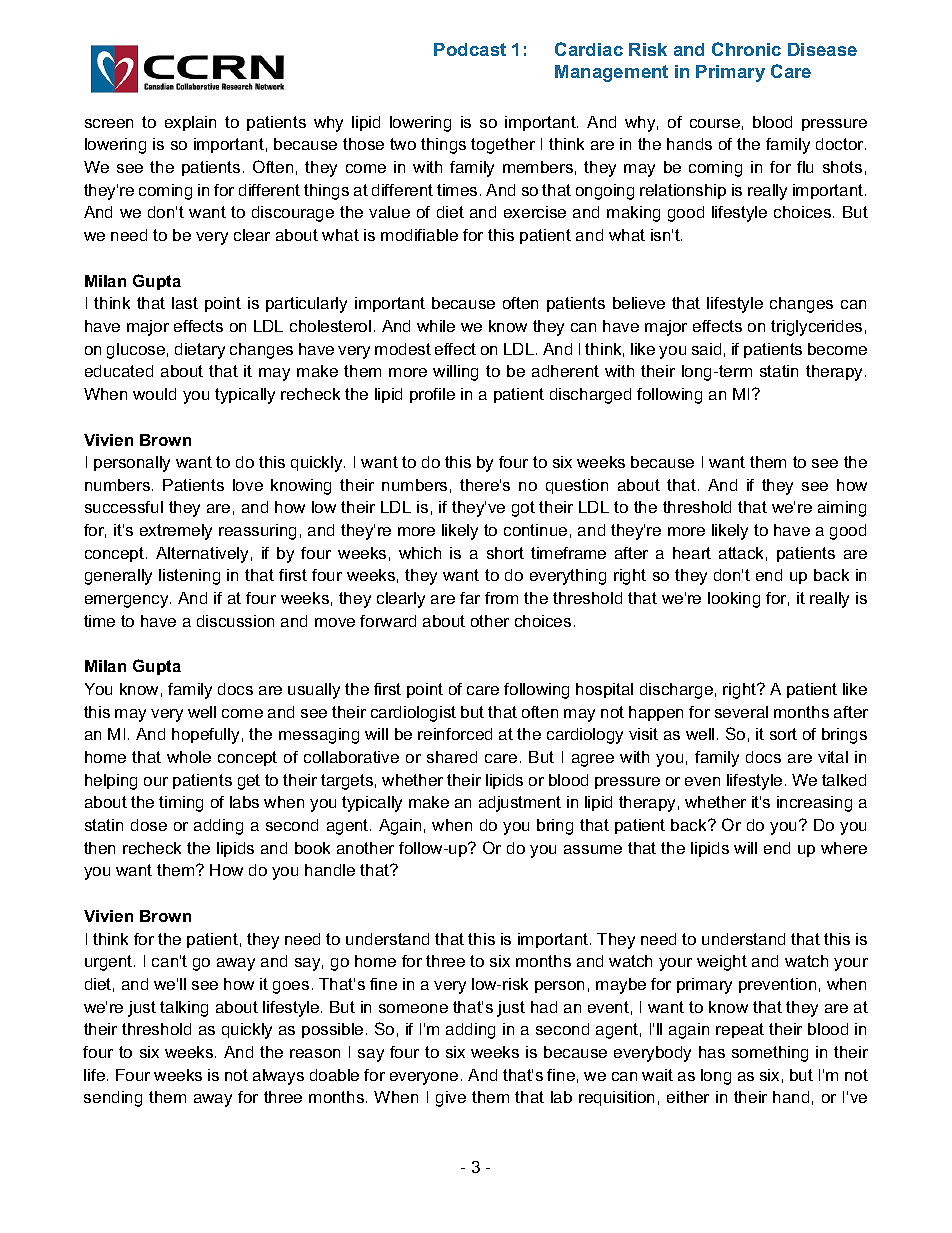 Image resolution: width=952 pixels, height=1233 pixels. Describe the element at coordinates (190, 123) in the page. I see `explain` at that location.
